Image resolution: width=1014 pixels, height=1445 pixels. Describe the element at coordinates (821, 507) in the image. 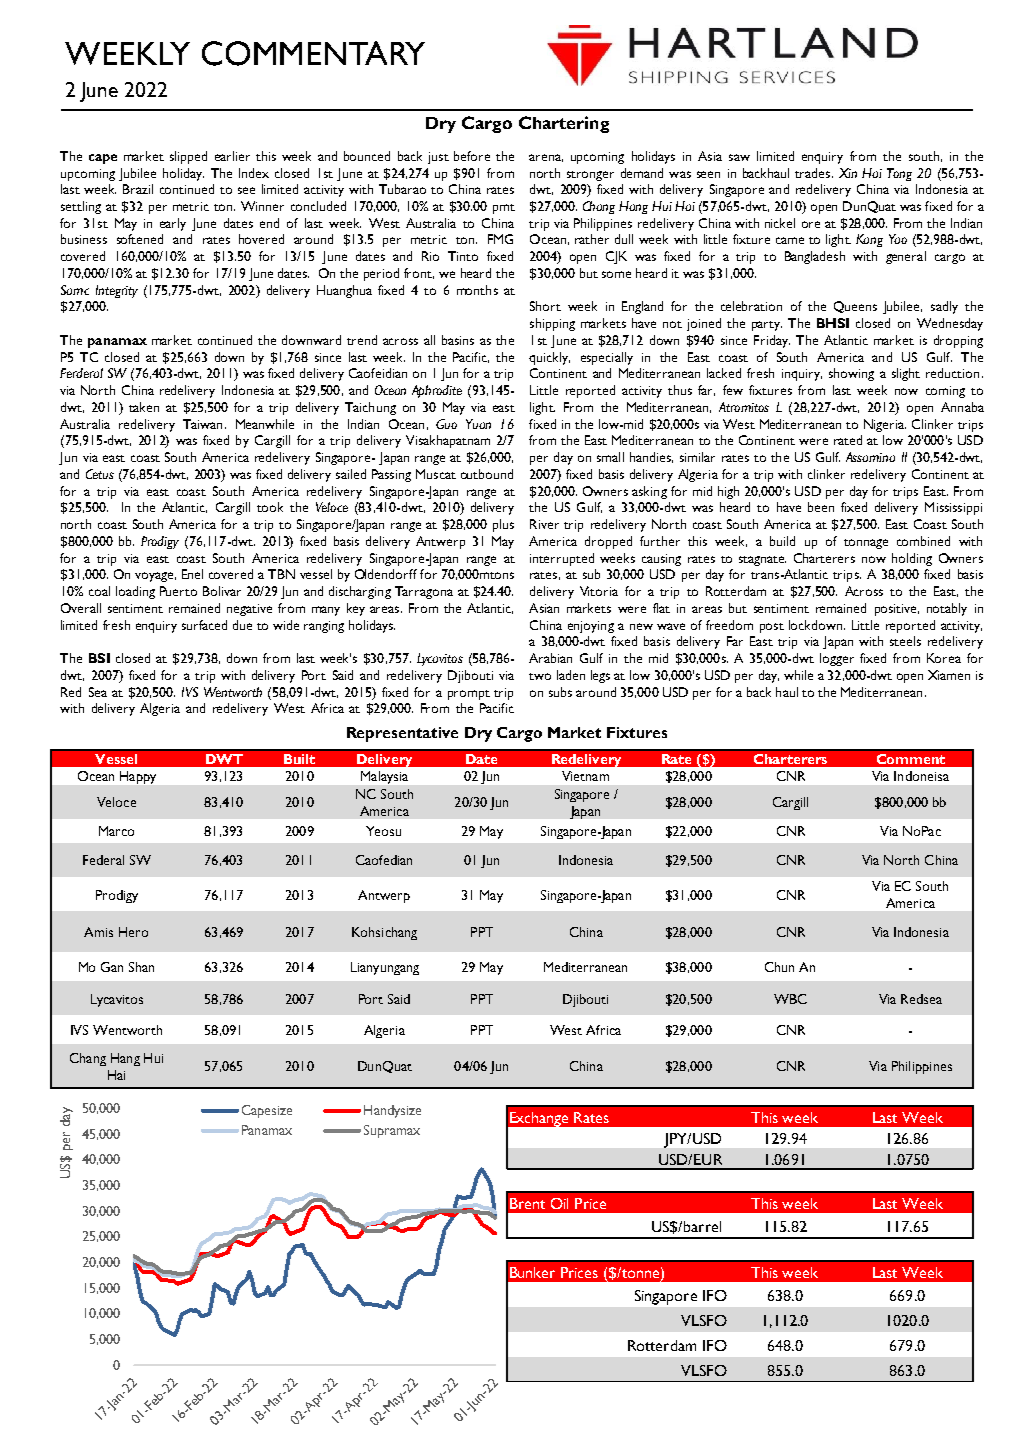

I see `been` at that location.
